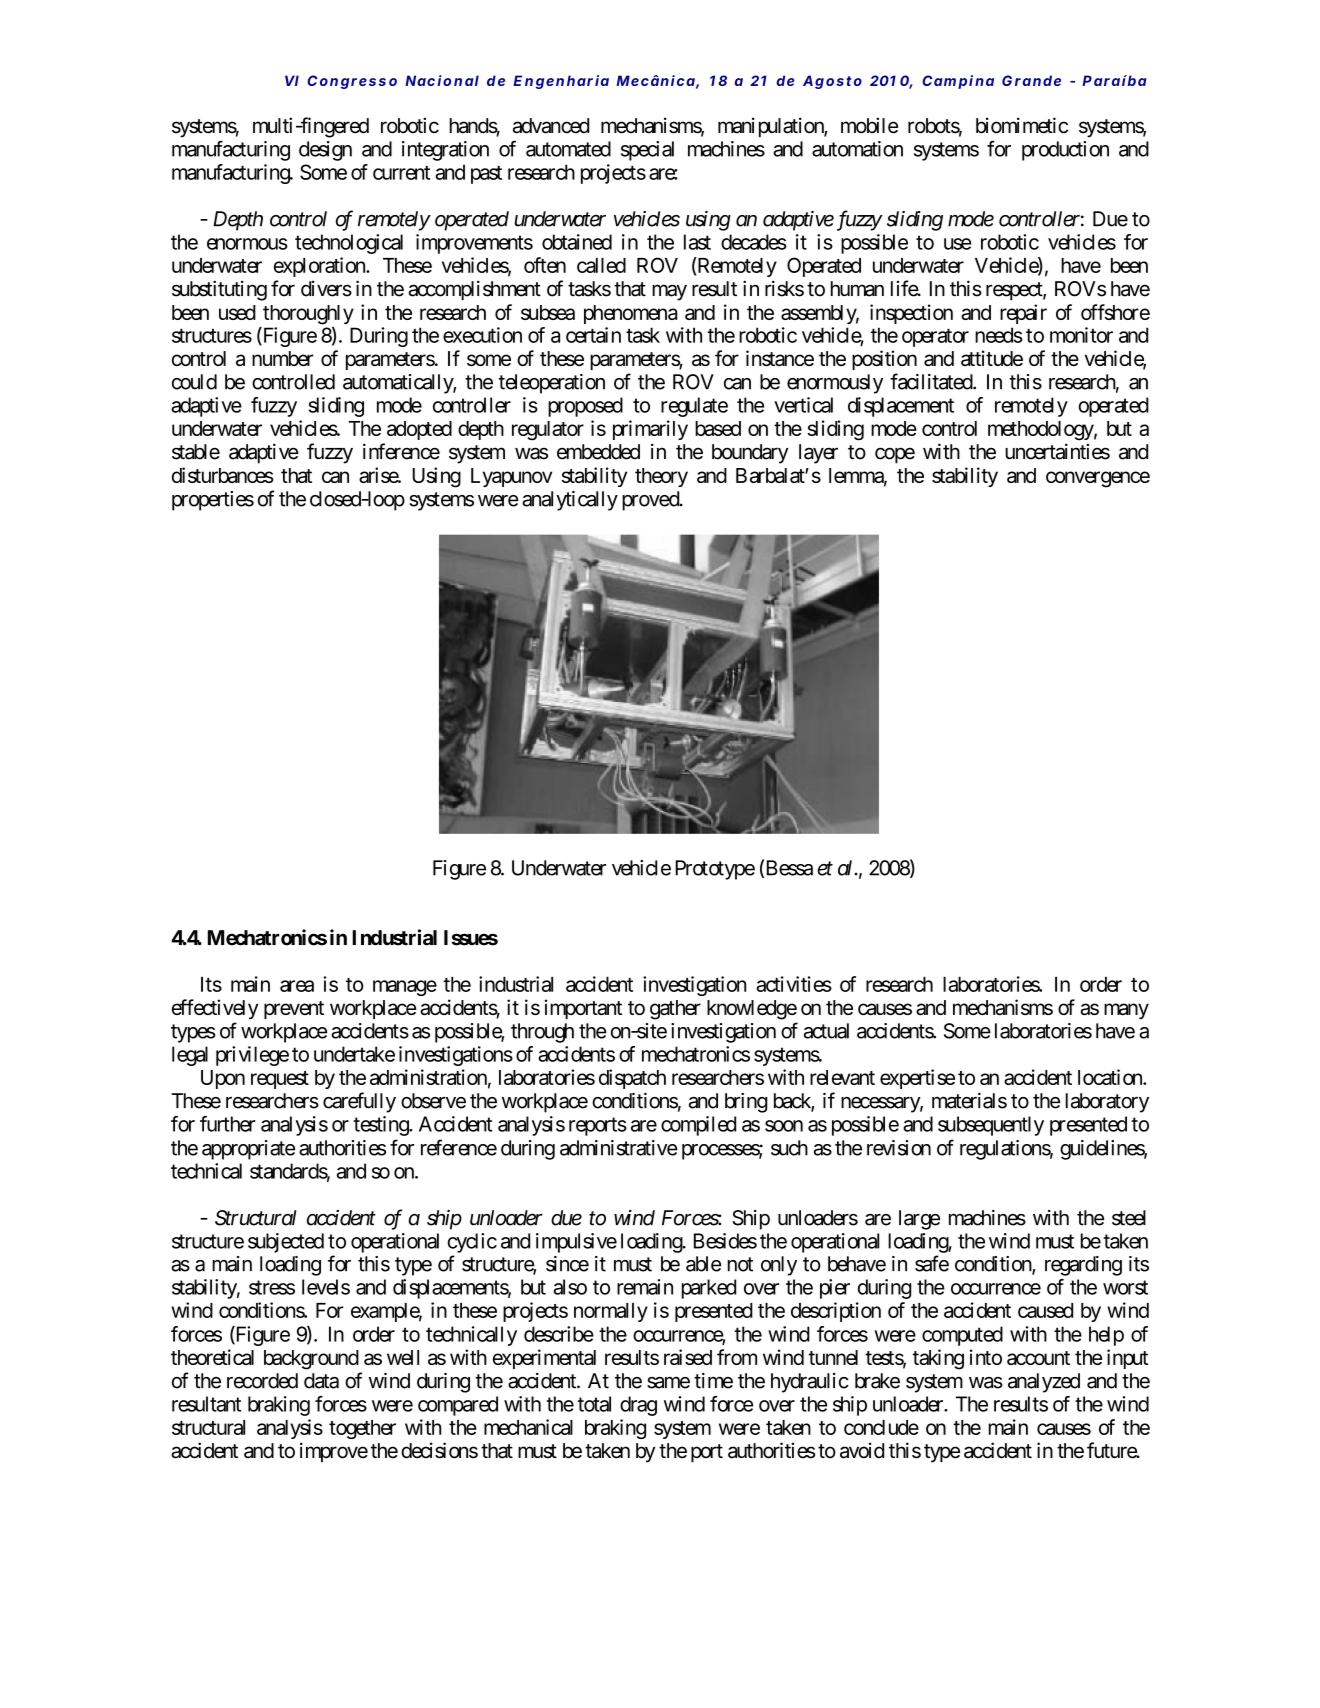 The image size is (1320, 1708). What do you see at coordinates (419, 430) in the document?
I see `adopted` at bounding box center [419, 430].
